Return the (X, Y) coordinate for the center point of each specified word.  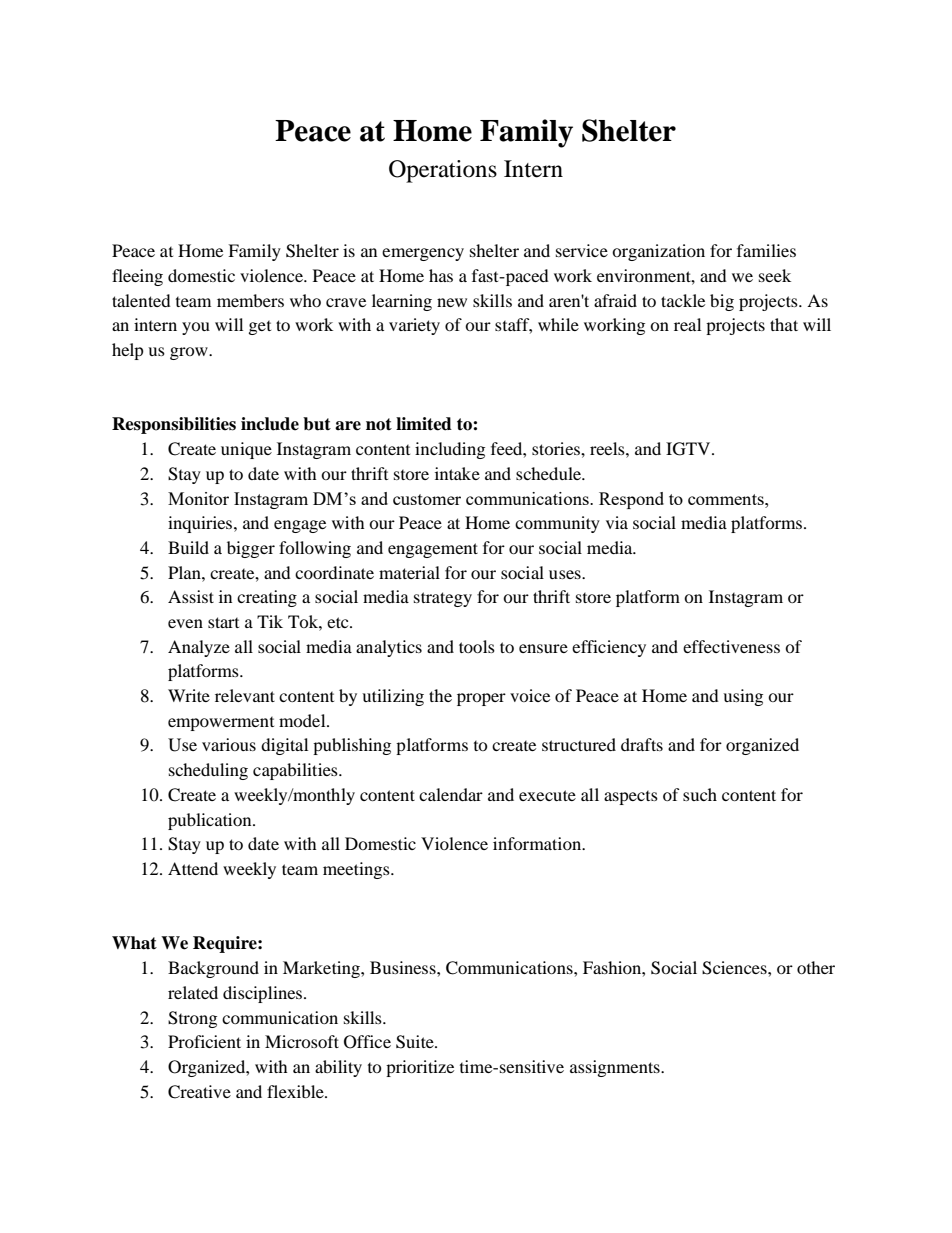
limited (424, 424)
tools (477, 646)
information (538, 843)
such (700, 794)
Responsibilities (174, 425)
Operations (443, 171)
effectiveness (731, 646)
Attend (193, 868)
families (766, 250)
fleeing (137, 277)
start (223, 622)
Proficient (204, 1041)
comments (727, 499)
